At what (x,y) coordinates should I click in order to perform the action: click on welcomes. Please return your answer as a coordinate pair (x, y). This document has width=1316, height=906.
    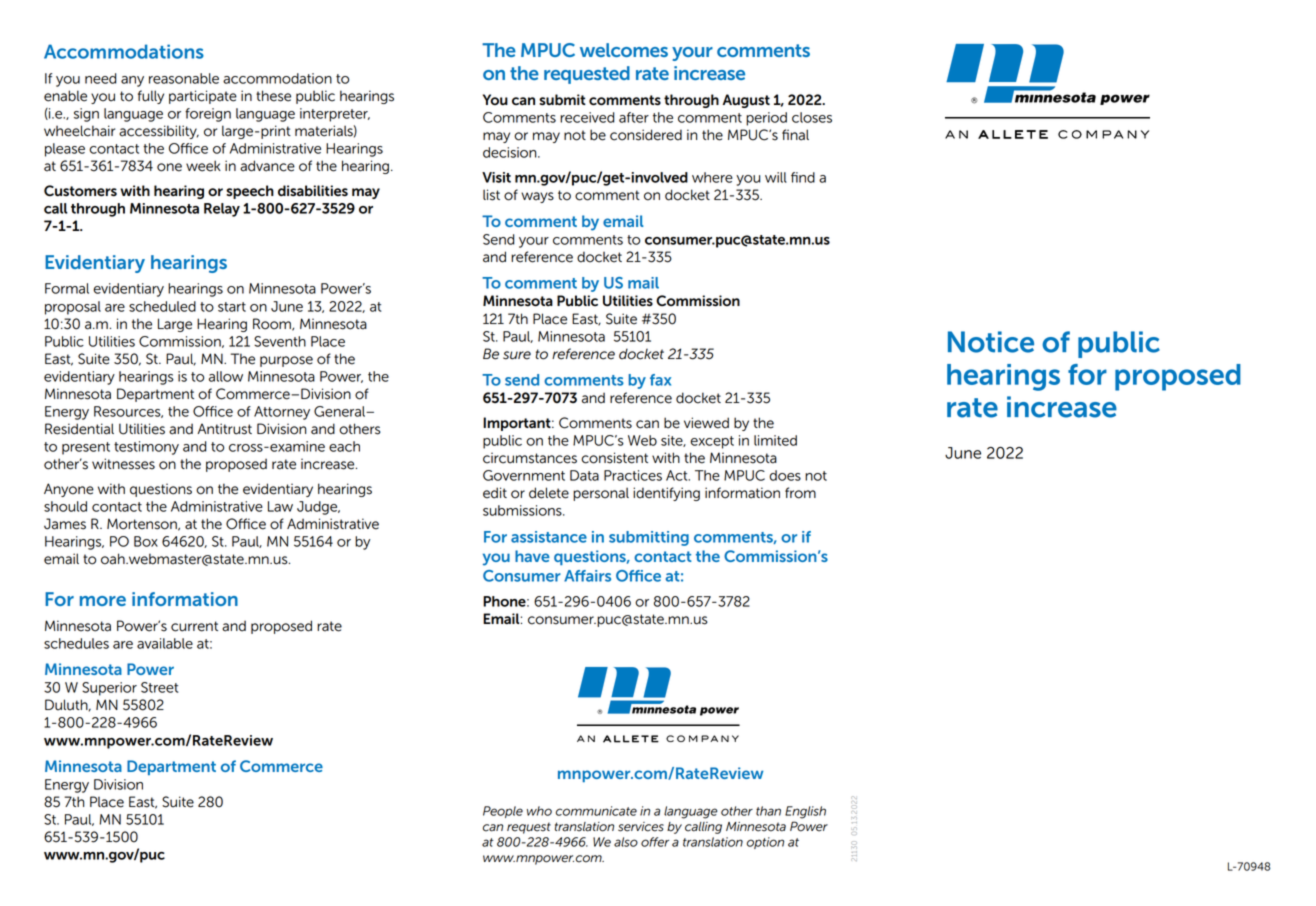
    Looking at the image, I should click on (624, 50).
